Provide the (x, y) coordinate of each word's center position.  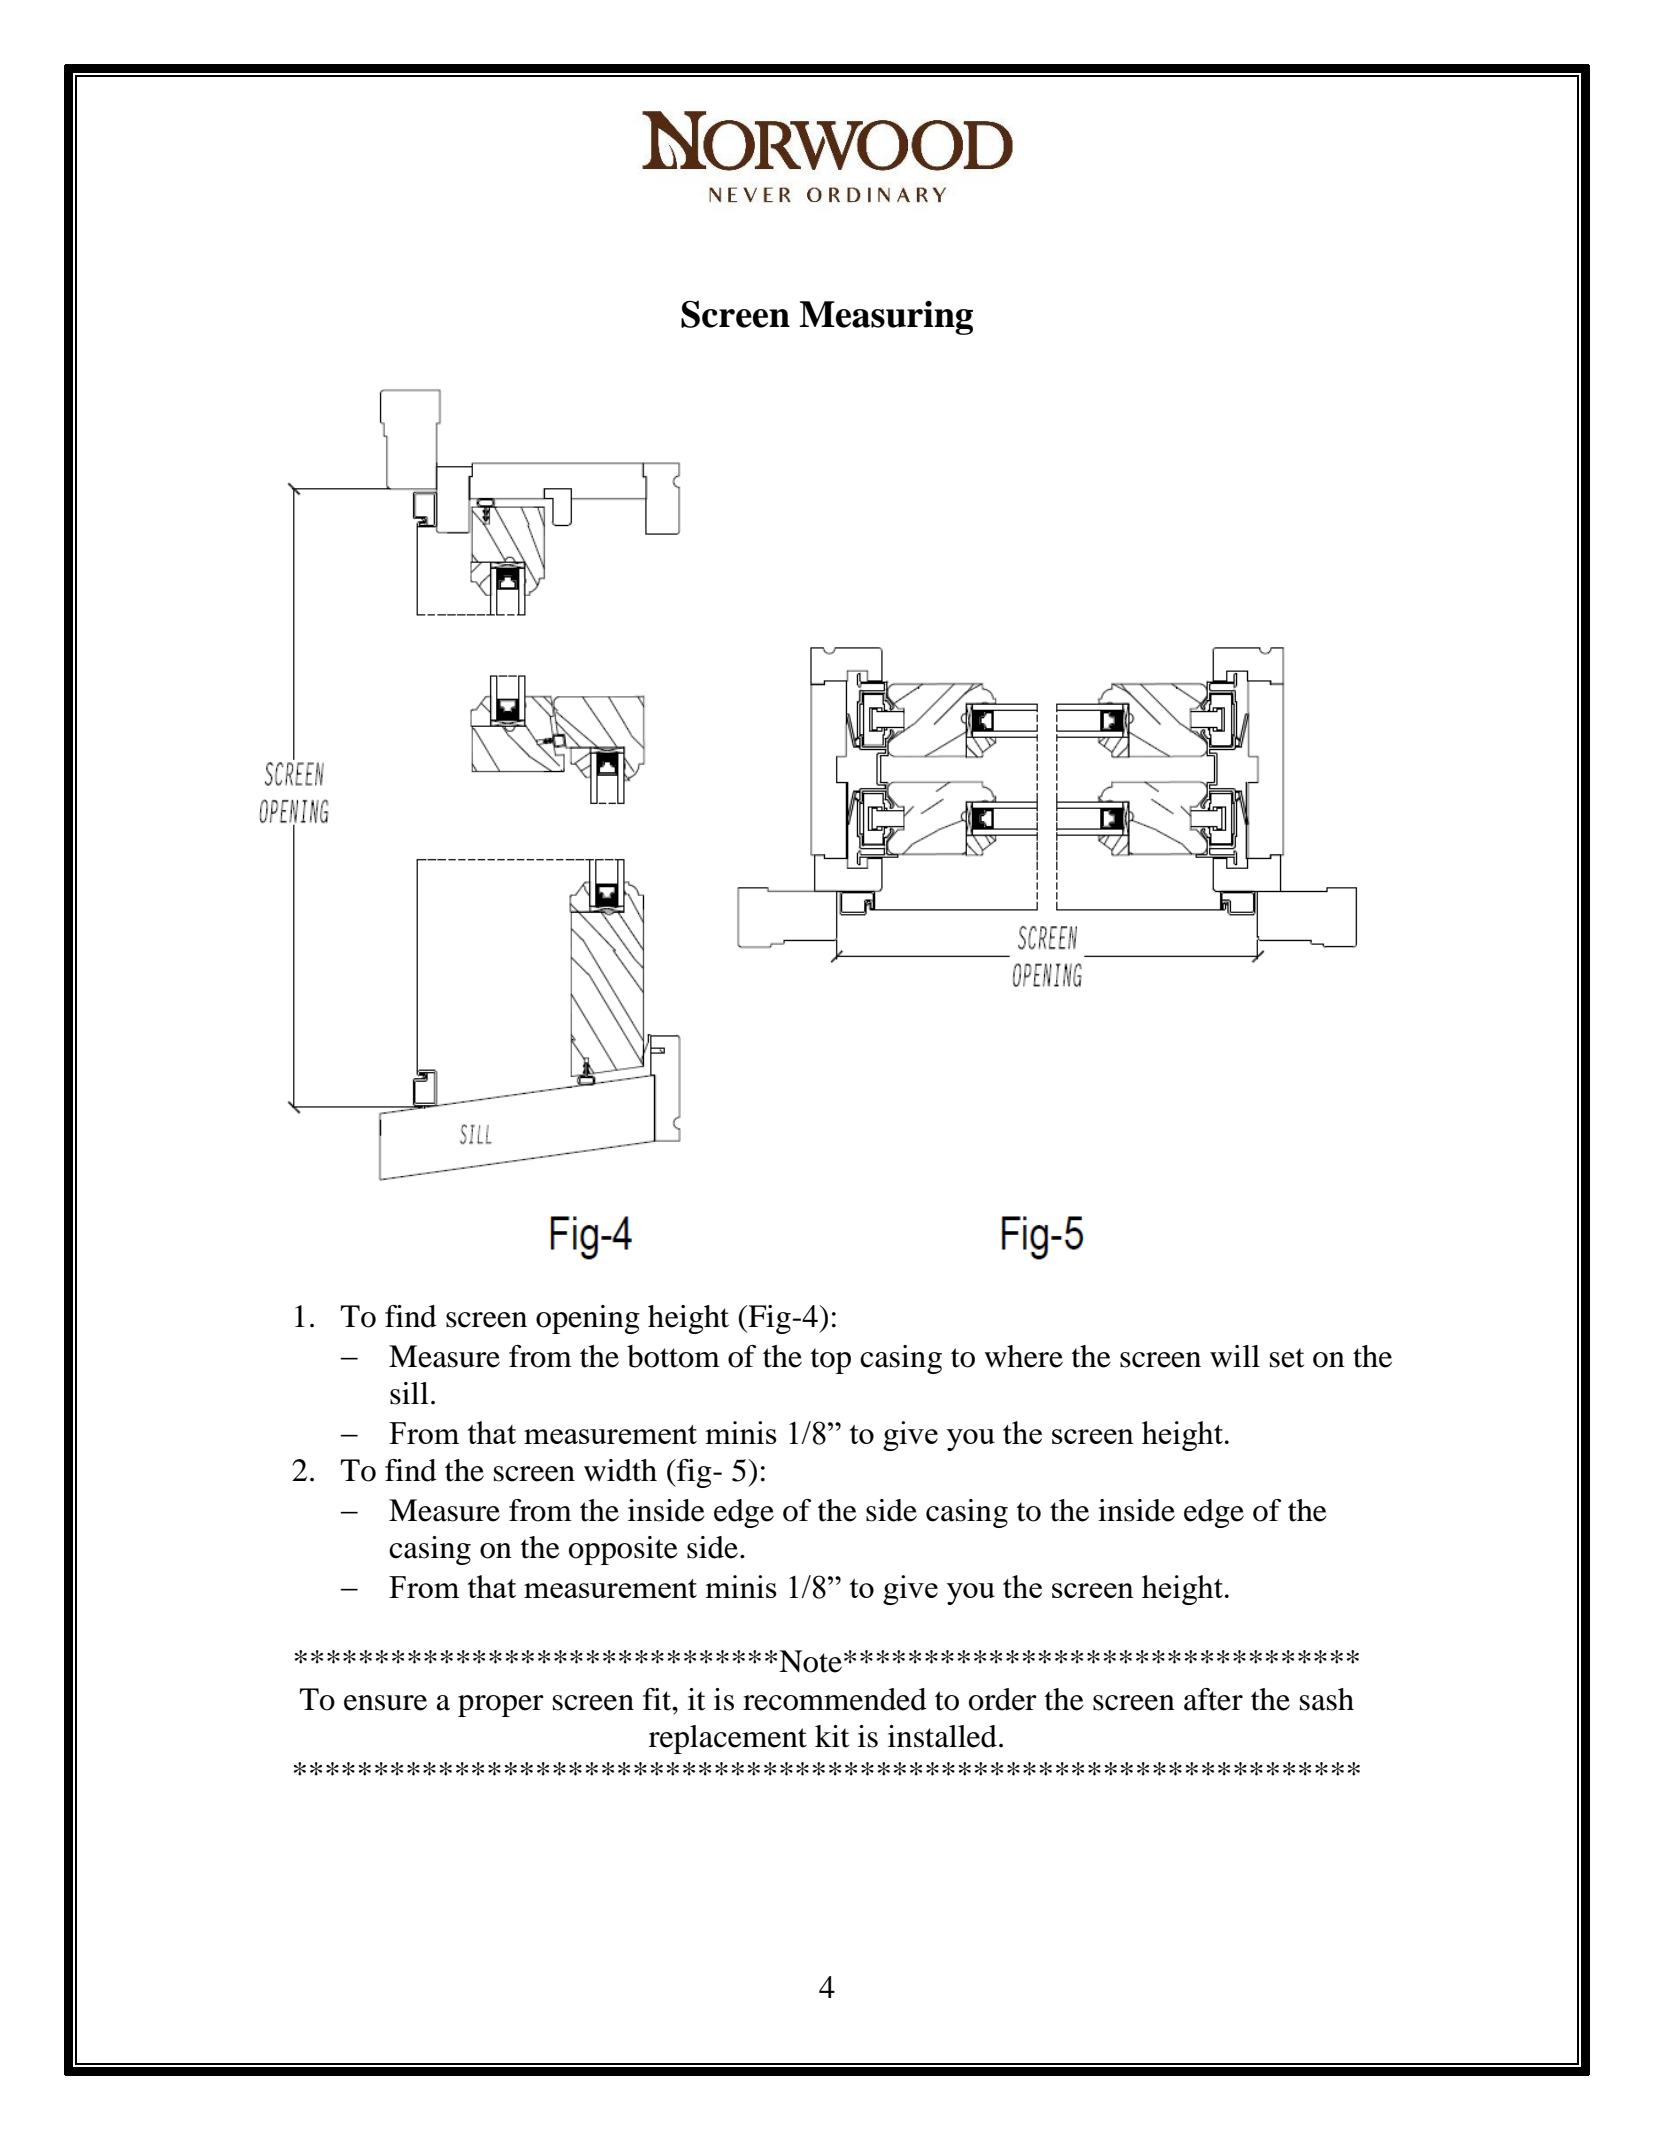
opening (588, 1319)
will (1235, 1356)
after (1213, 1699)
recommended (835, 1699)
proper (501, 1706)
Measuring (886, 318)
